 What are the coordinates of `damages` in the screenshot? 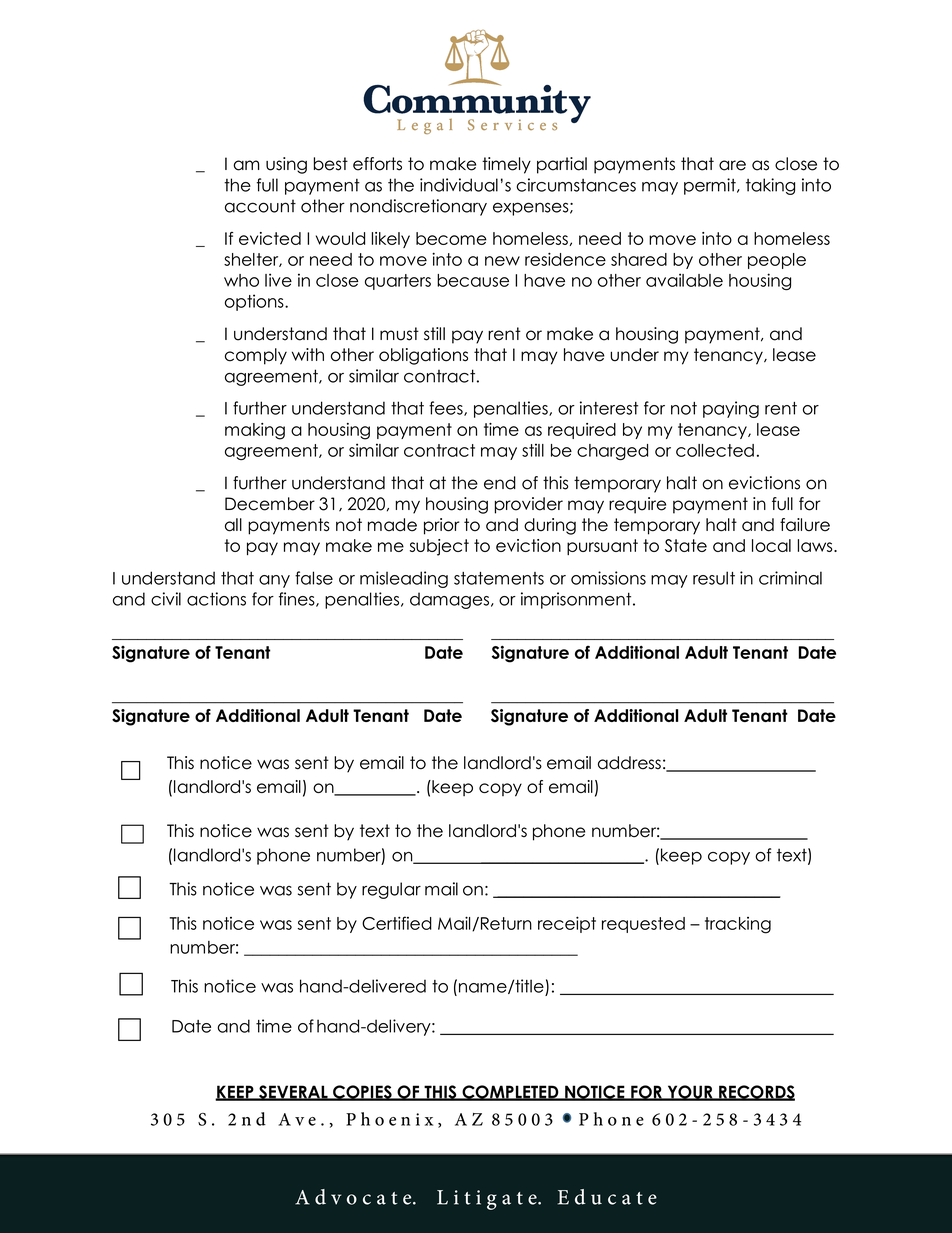 It's located at (451, 600).
